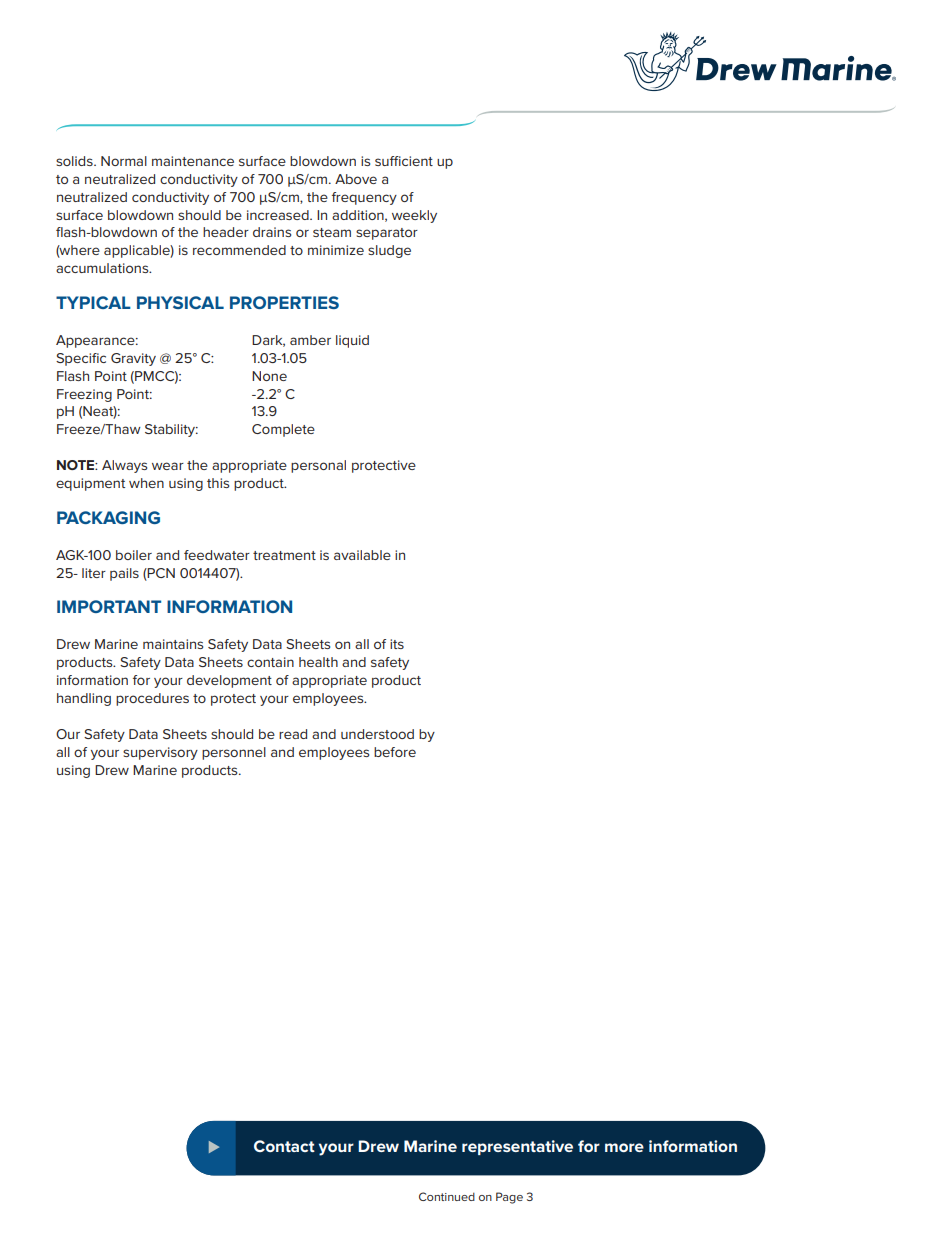 The image size is (952, 1233). Describe the element at coordinates (356, 179) in the screenshot. I see `Above` at that location.
